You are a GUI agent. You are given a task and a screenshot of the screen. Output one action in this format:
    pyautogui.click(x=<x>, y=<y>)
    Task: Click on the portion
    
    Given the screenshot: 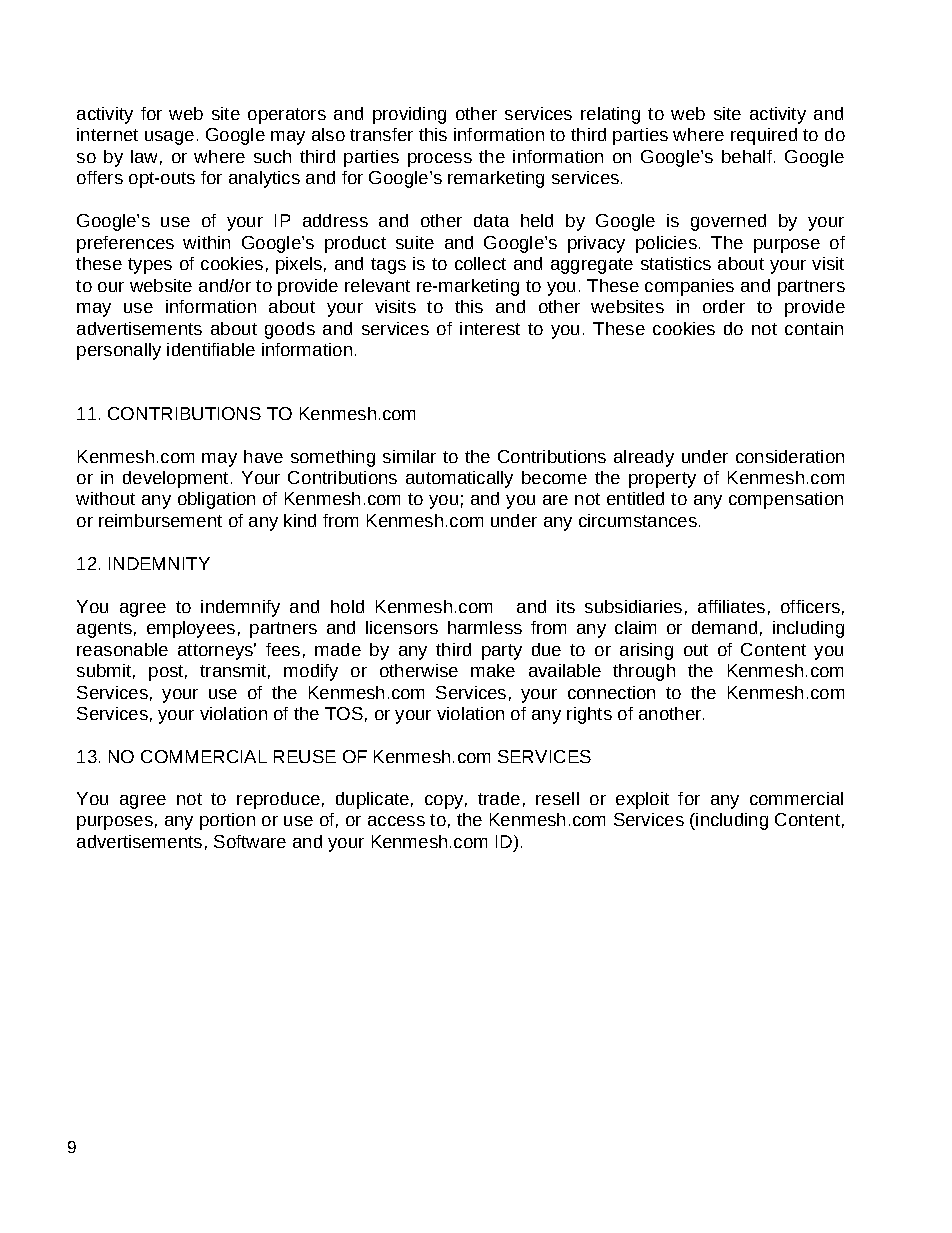 What is the action you would take?
    pyautogui.click(x=227, y=821)
